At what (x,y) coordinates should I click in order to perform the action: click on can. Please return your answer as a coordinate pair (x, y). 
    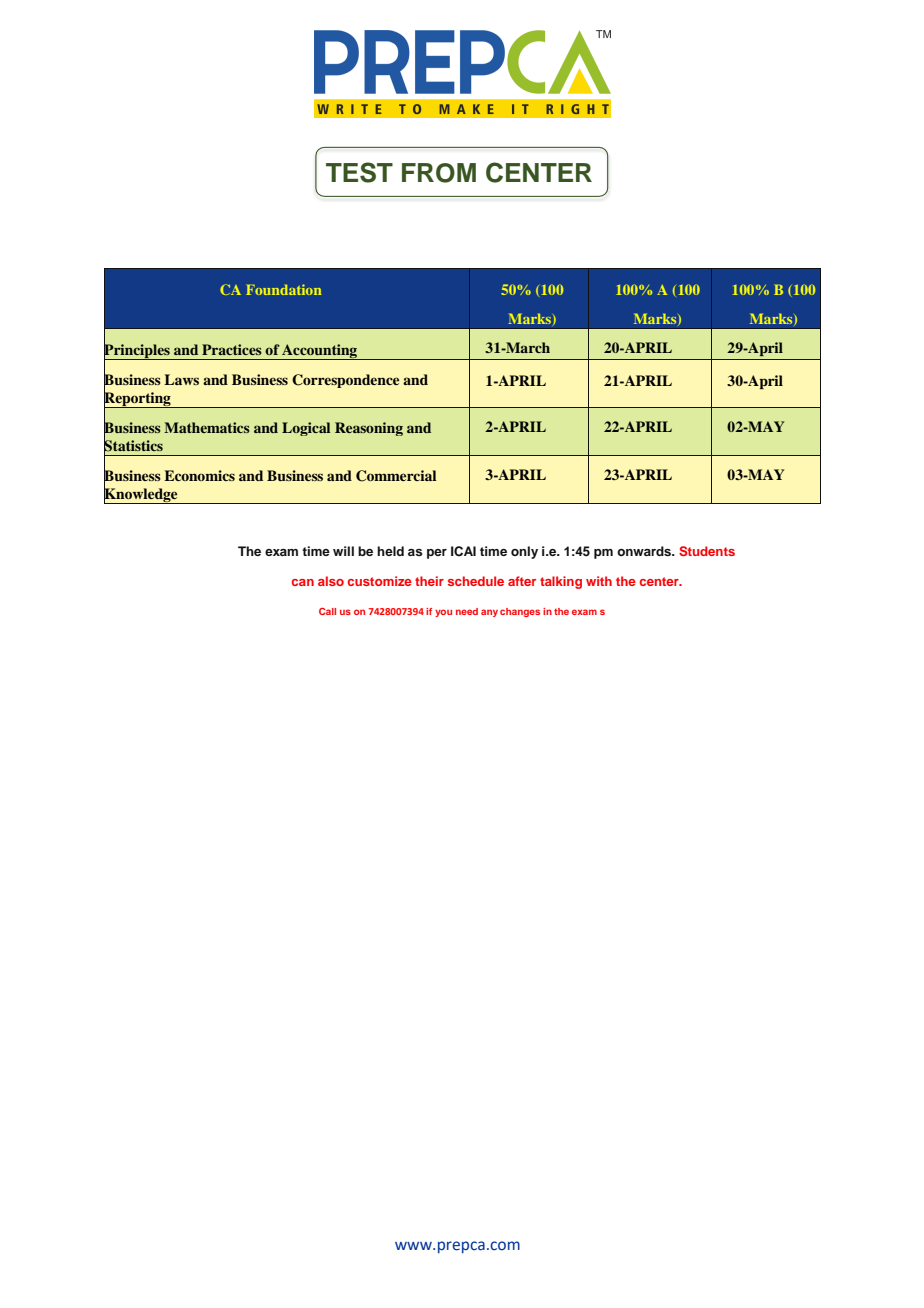
    Looking at the image, I should click on (303, 582).
